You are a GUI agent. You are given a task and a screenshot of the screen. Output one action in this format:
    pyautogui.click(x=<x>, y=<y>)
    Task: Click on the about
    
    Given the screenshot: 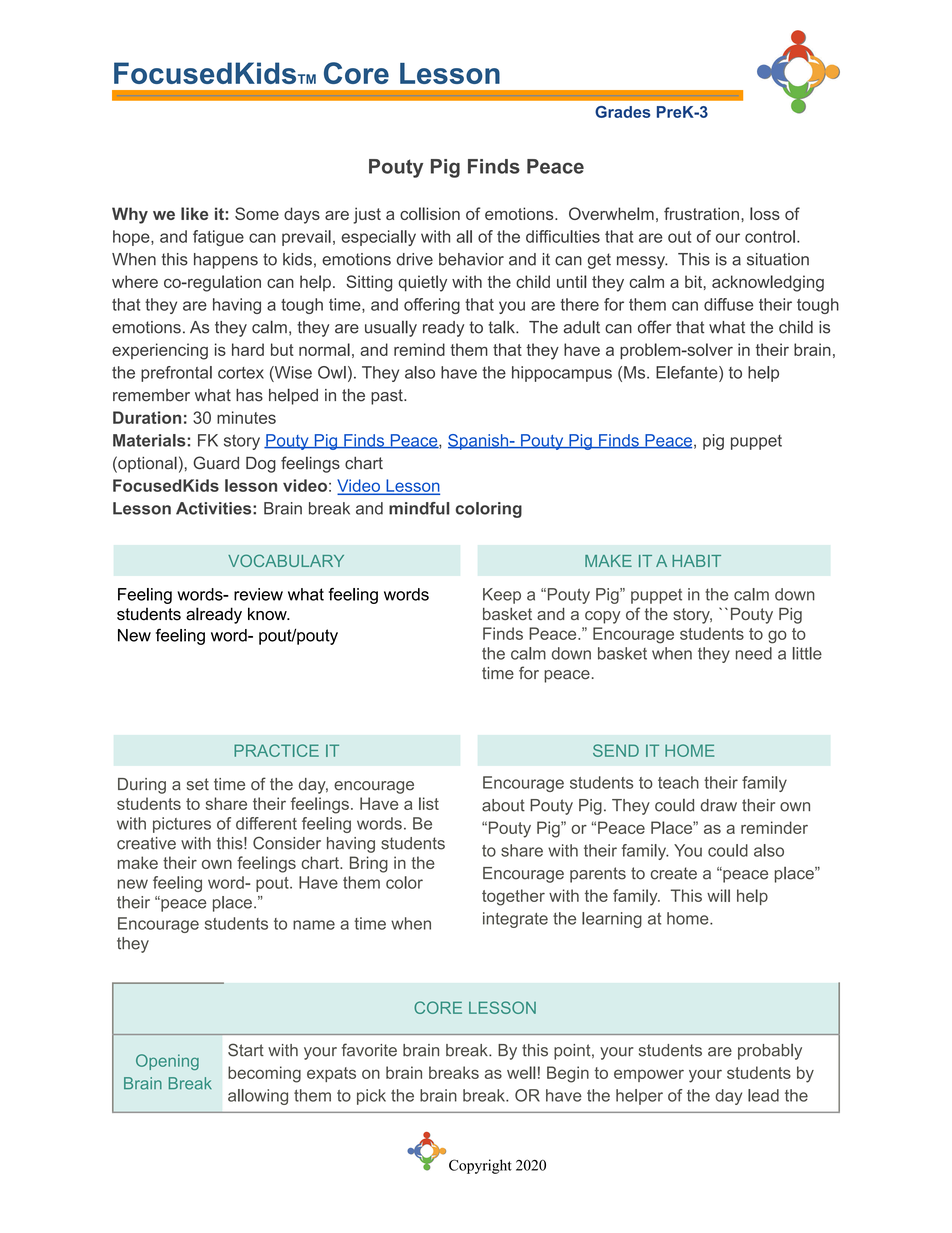 What is the action you would take?
    pyautogui.click(x=503, y=805)
